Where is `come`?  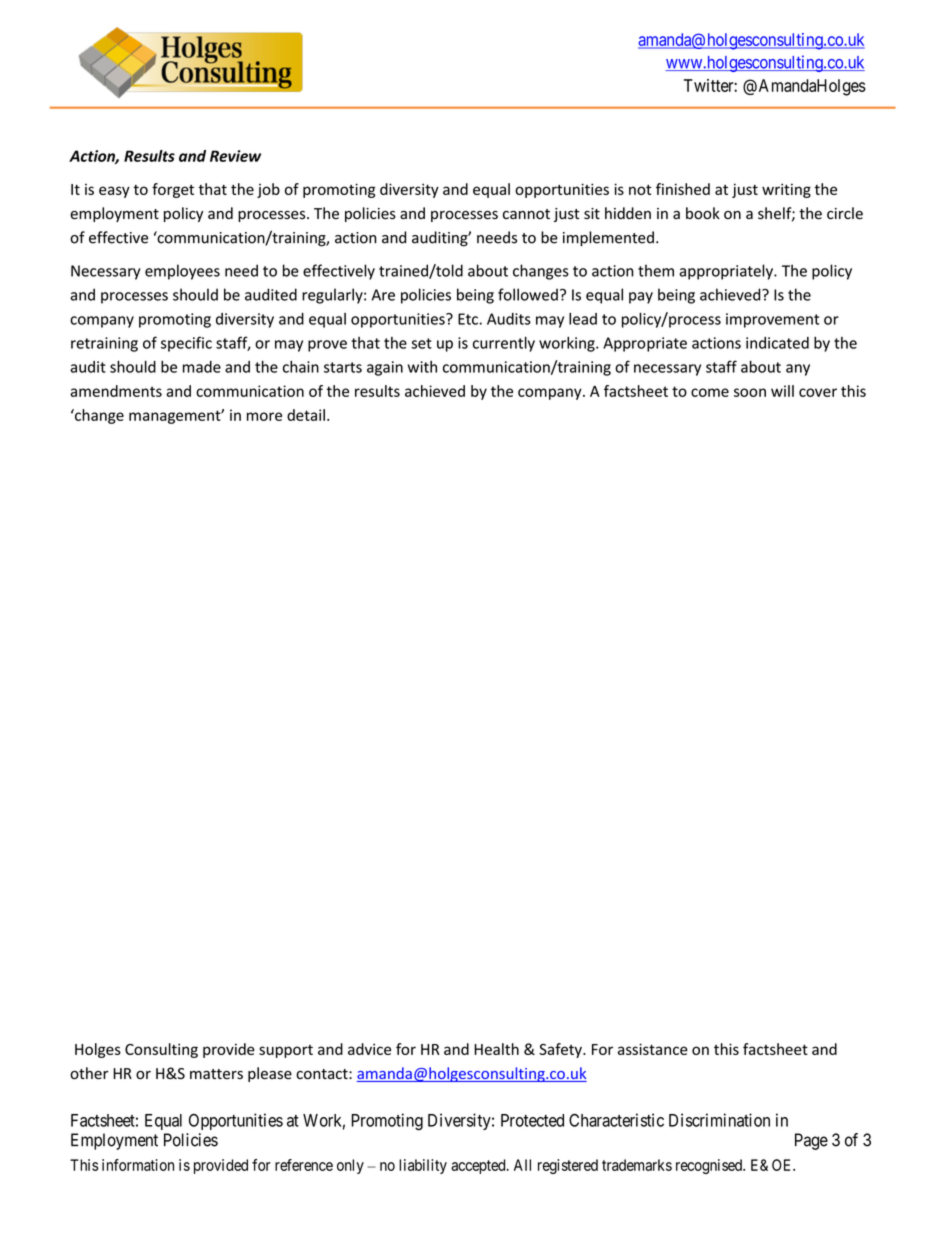
come is located at coordinates (710, 392).
